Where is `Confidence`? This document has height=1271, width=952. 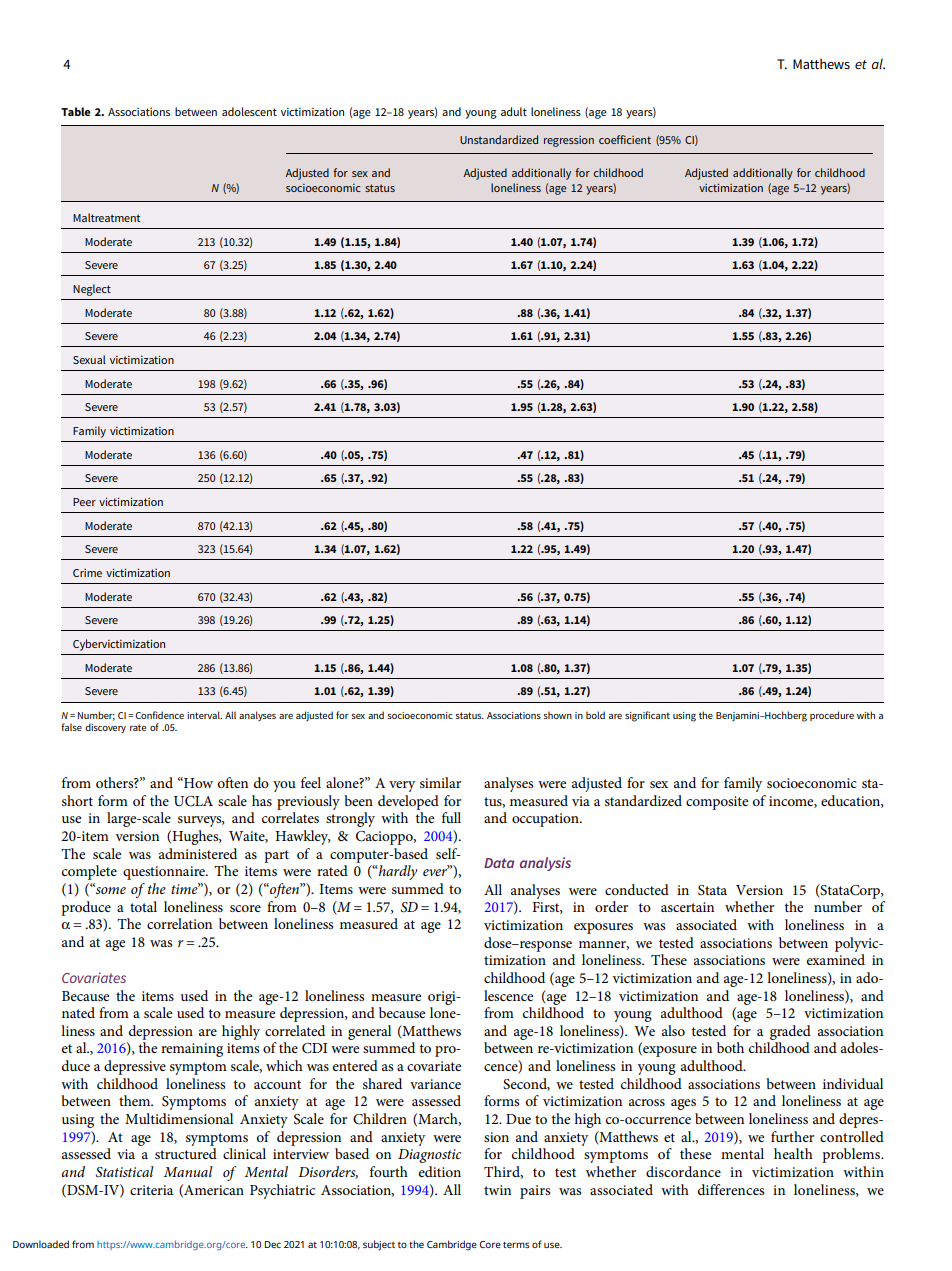 Confidence is located at coordinates (159, 715).
